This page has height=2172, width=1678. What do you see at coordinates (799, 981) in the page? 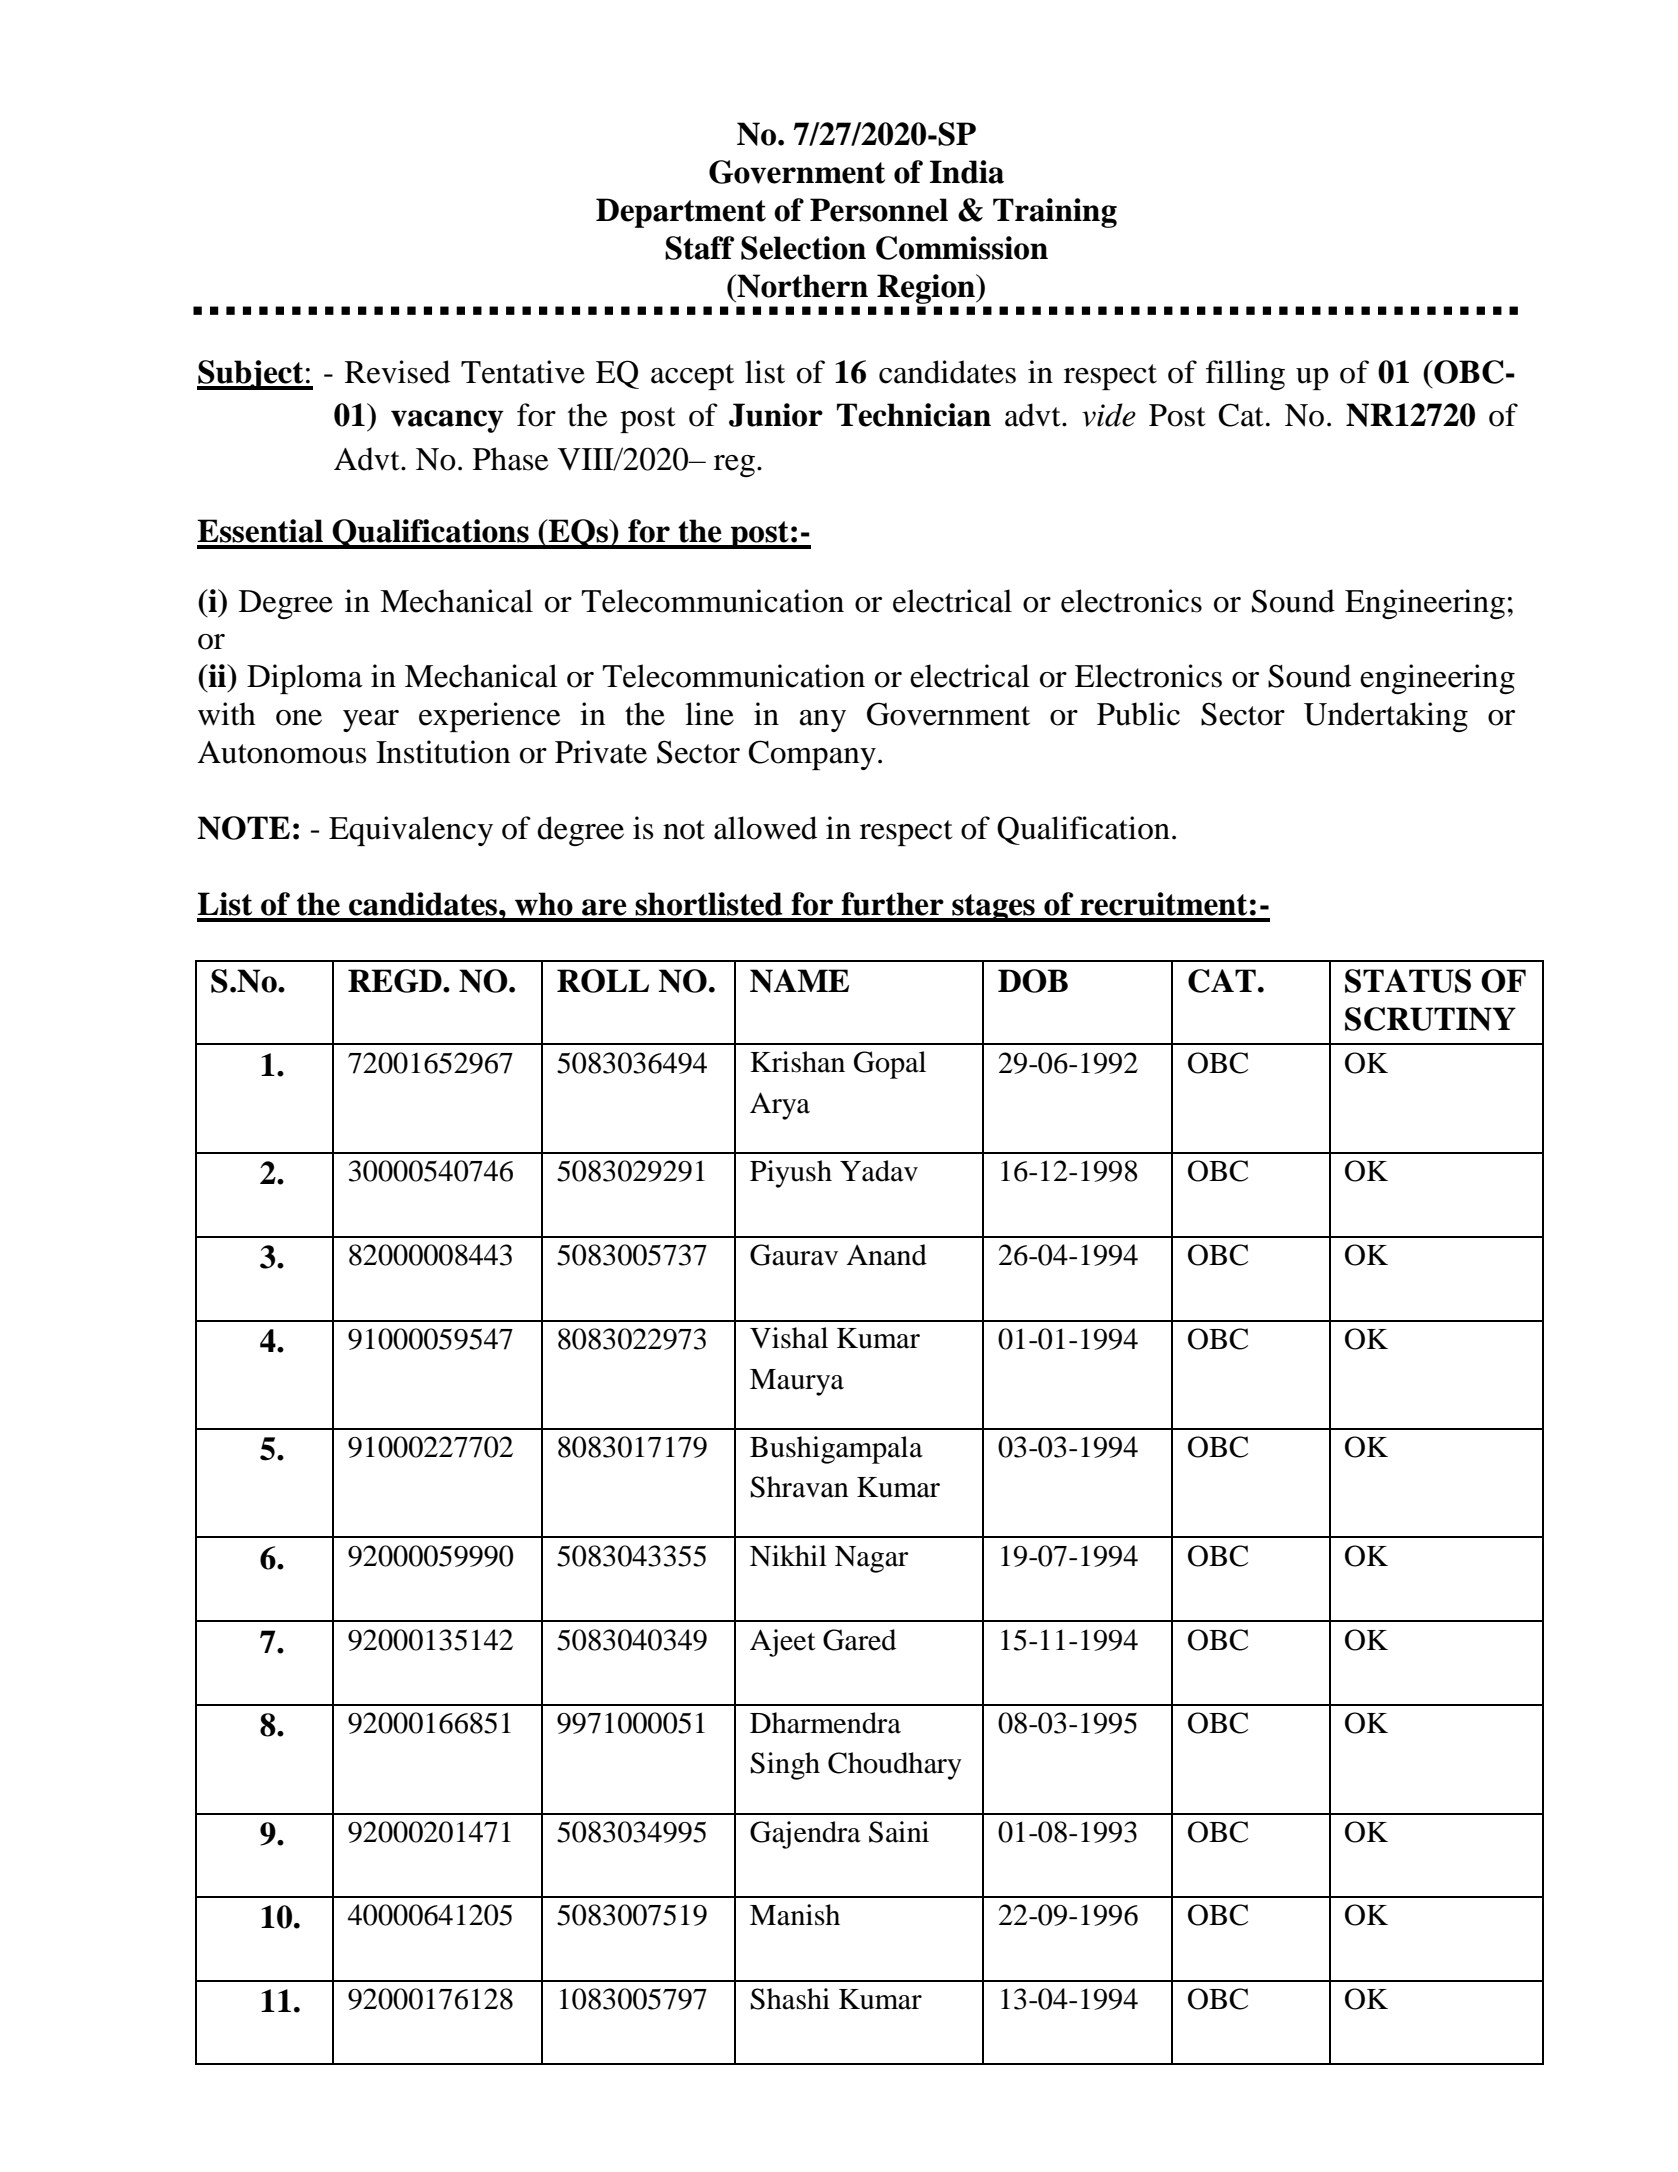
I see `NAME` at bounding box center [799, 981].
